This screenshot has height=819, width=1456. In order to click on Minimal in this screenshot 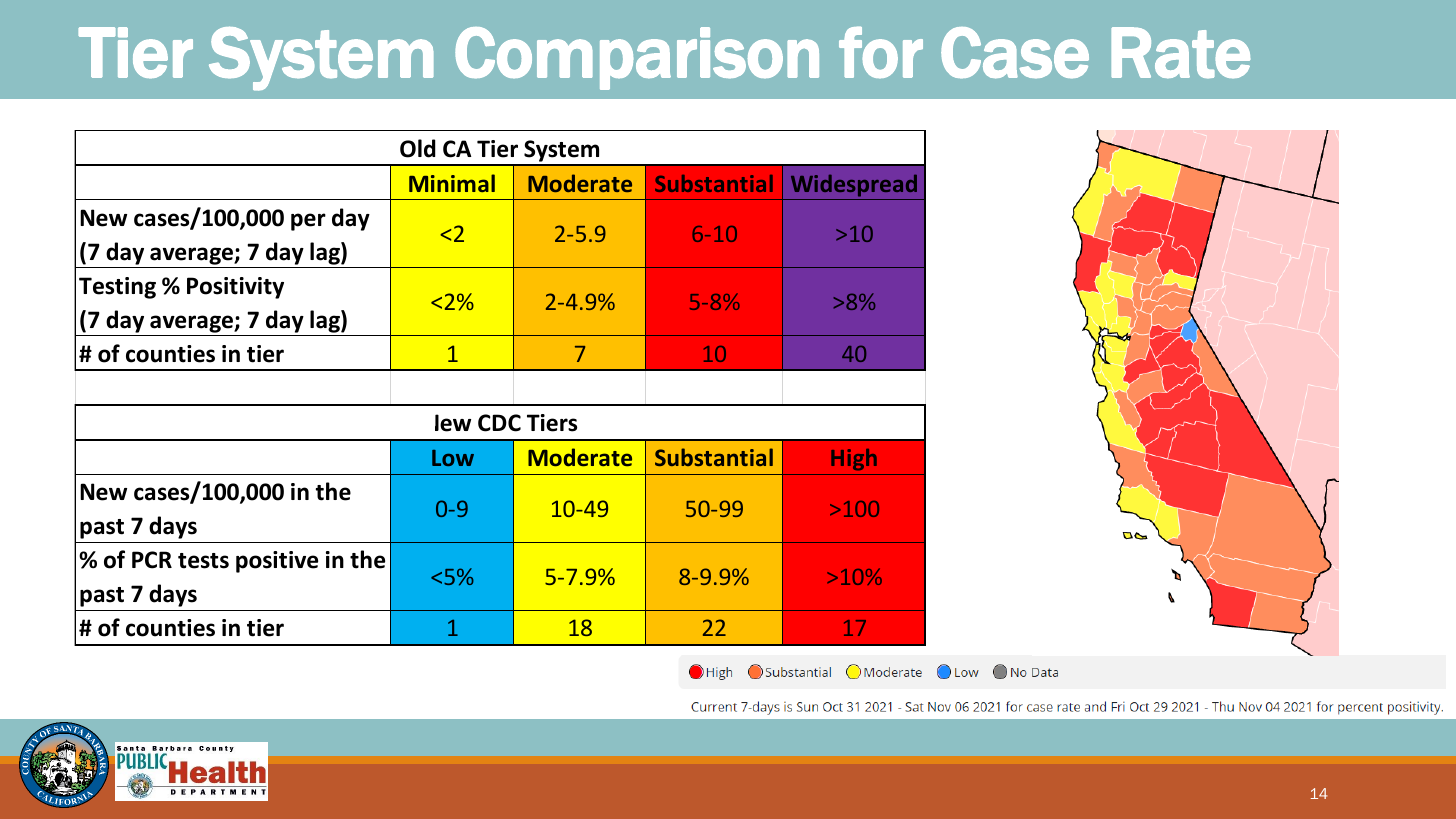, I will do `click(452, 183)`.
